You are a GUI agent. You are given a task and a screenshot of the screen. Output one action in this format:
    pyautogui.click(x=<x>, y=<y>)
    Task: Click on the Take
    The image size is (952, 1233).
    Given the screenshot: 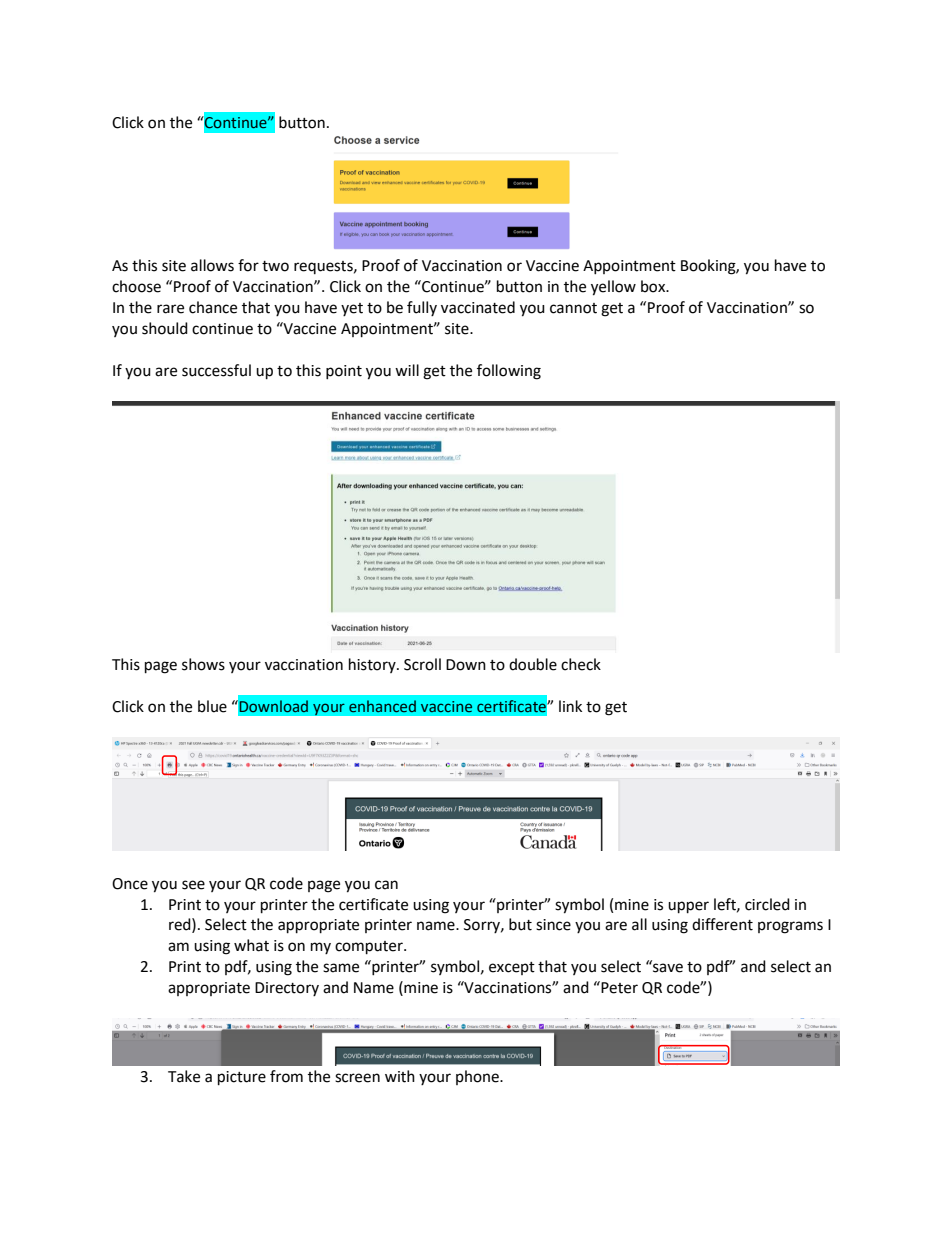 What is the action you would take?
    pyautogui.click(x=184, y=1076)
